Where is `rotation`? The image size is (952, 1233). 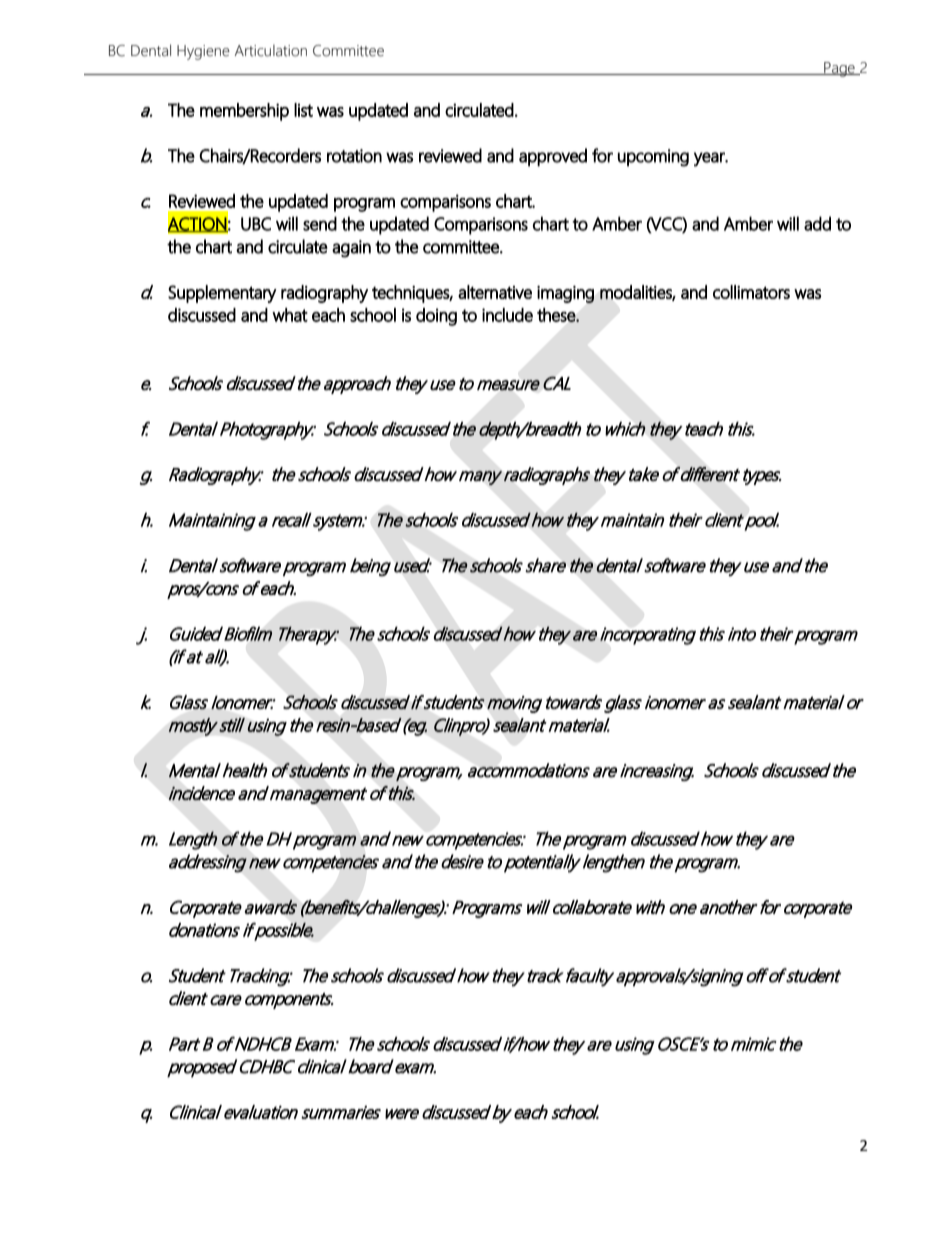 rotation is located at coordinates (354, 156).
